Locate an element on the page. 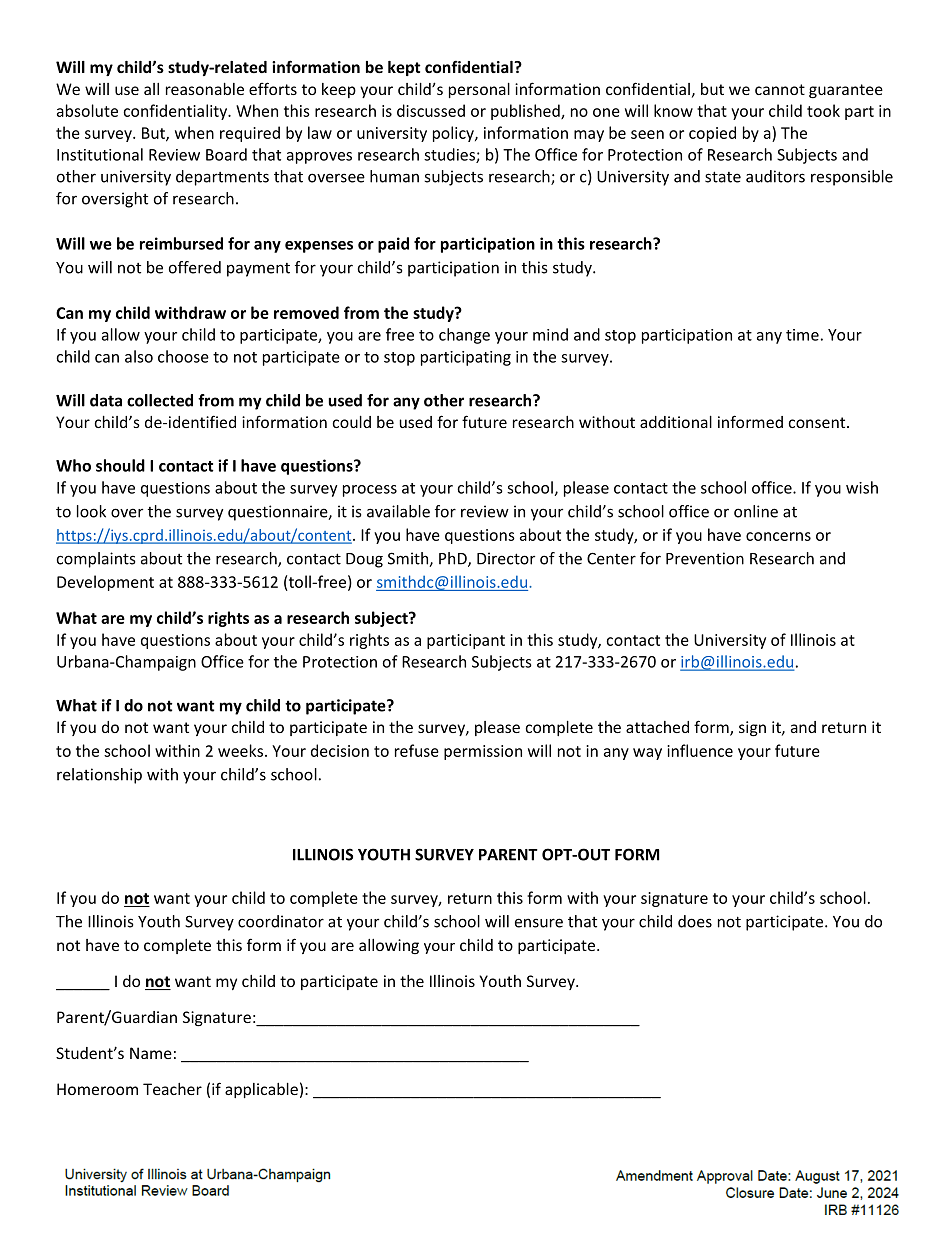  does is located at coordinates (695, 921).
